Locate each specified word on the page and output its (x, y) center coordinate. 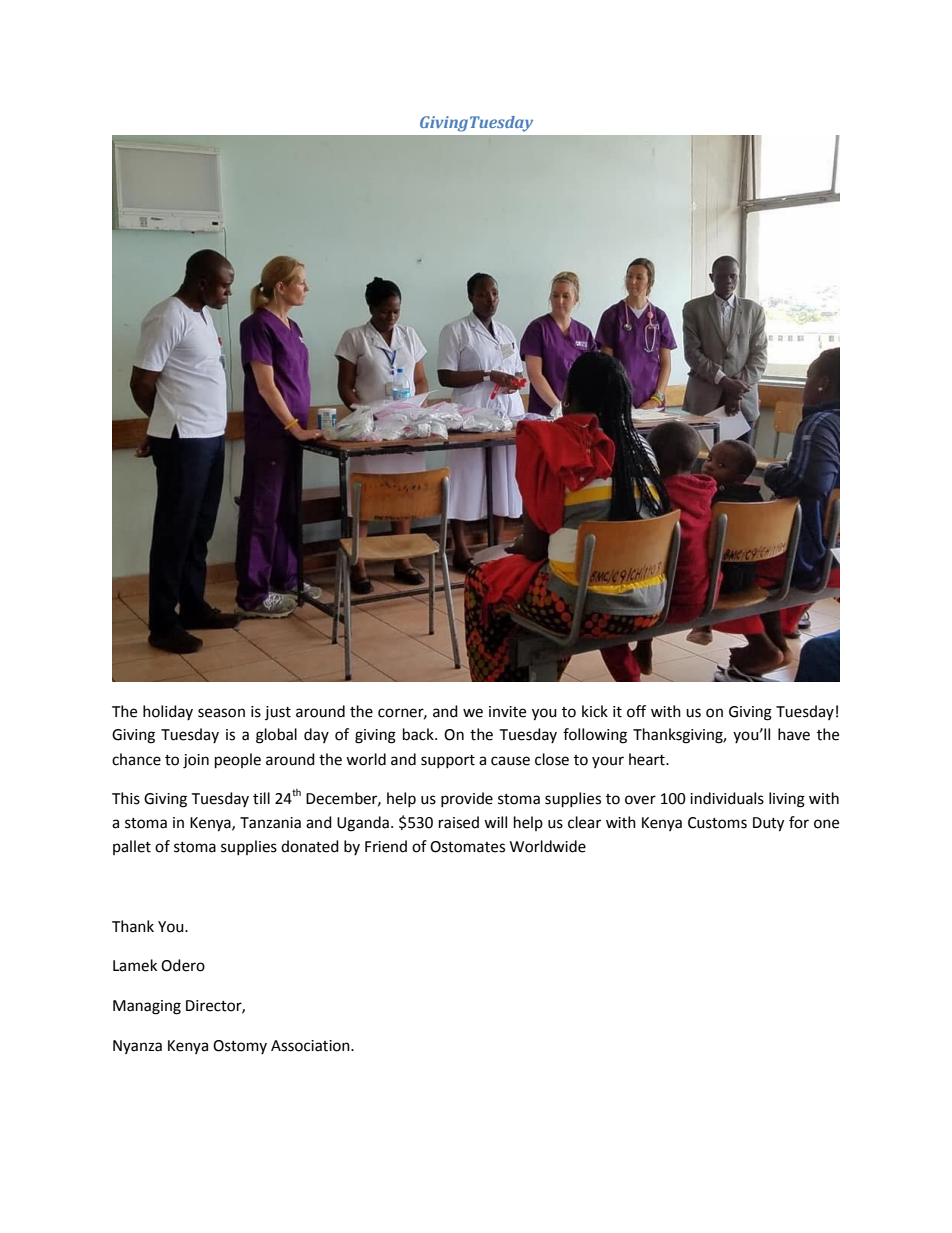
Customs (717, 823)
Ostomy (240, 1047)
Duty (768, 824)
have (794, 734)
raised (459, 822)
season (221, 713)
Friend (386, 846)
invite (507, 712)
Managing (147, 1007)
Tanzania (270, 823)
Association (311, 1046)
